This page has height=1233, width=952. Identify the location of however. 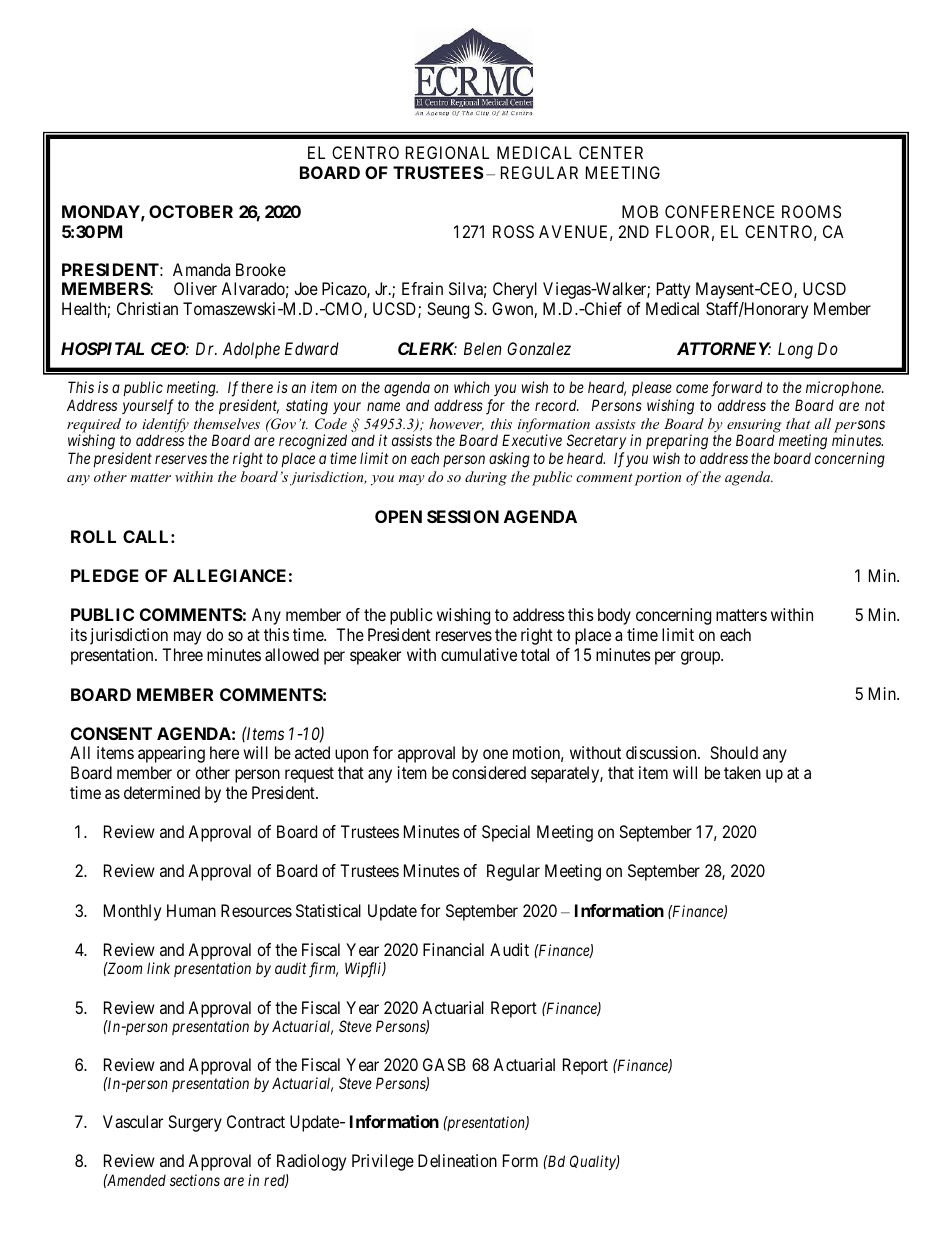
(456, 424).
